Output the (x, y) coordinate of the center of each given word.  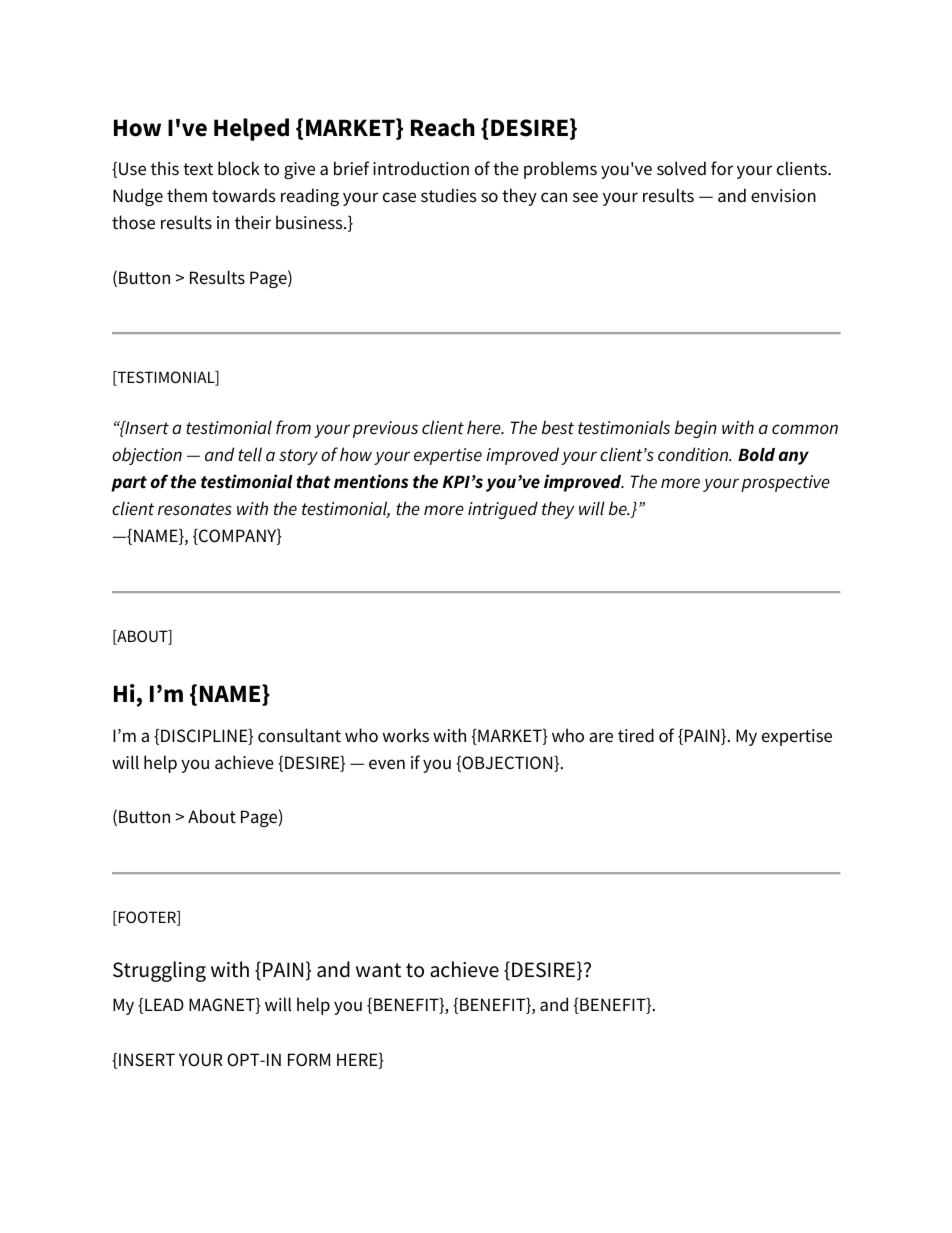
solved (681, 168)
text (198, 169)
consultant (299, 735)
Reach (443, 127)
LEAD (164, 1004)
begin (696, 429)
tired (636, 735)
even (387, 764)
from (293, 427)
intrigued (503, 510)
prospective (785, 483)
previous (385, 429)
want (378, 970)
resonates (195, 509)
